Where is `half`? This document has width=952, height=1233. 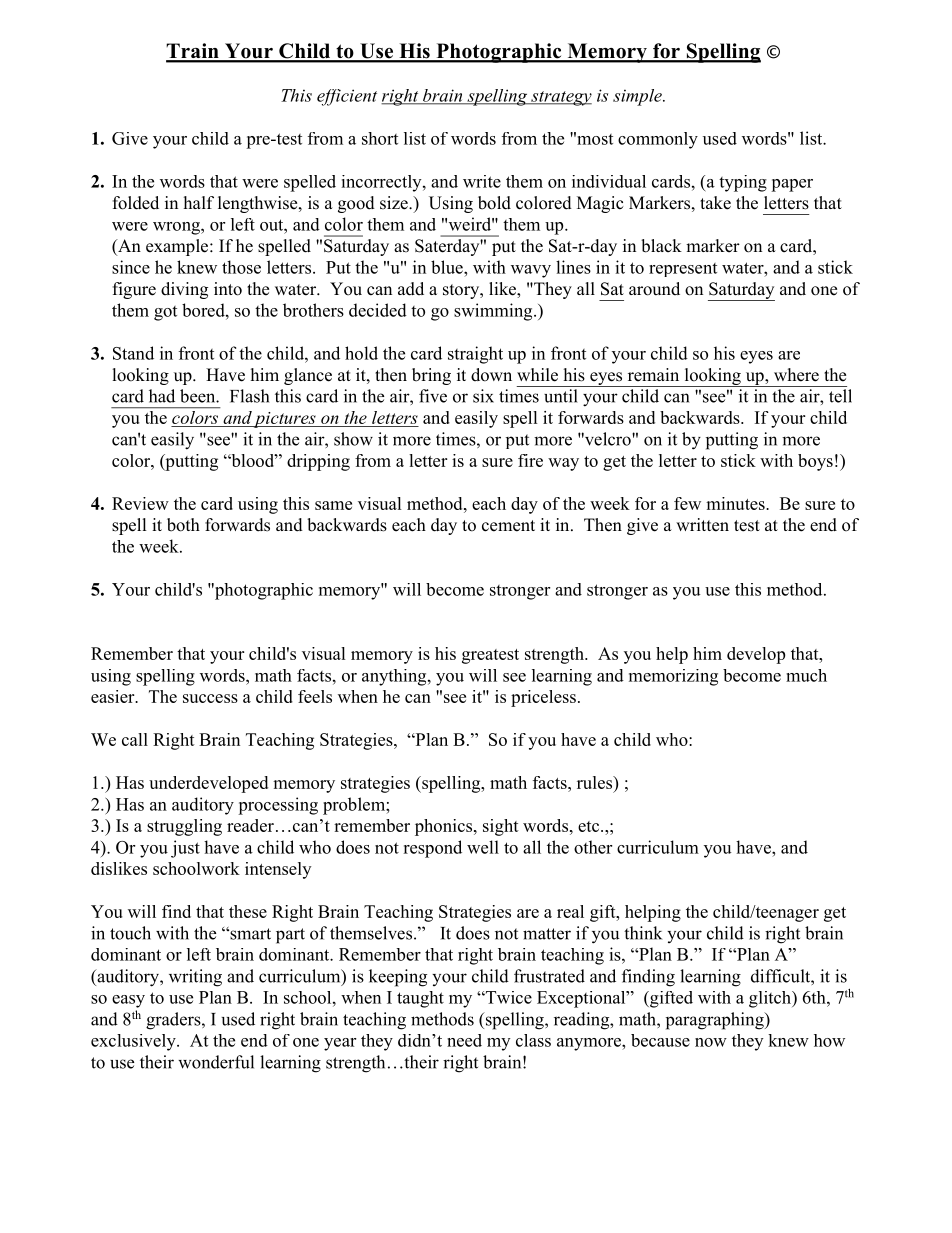 half is located at coordinates (199, 202).
